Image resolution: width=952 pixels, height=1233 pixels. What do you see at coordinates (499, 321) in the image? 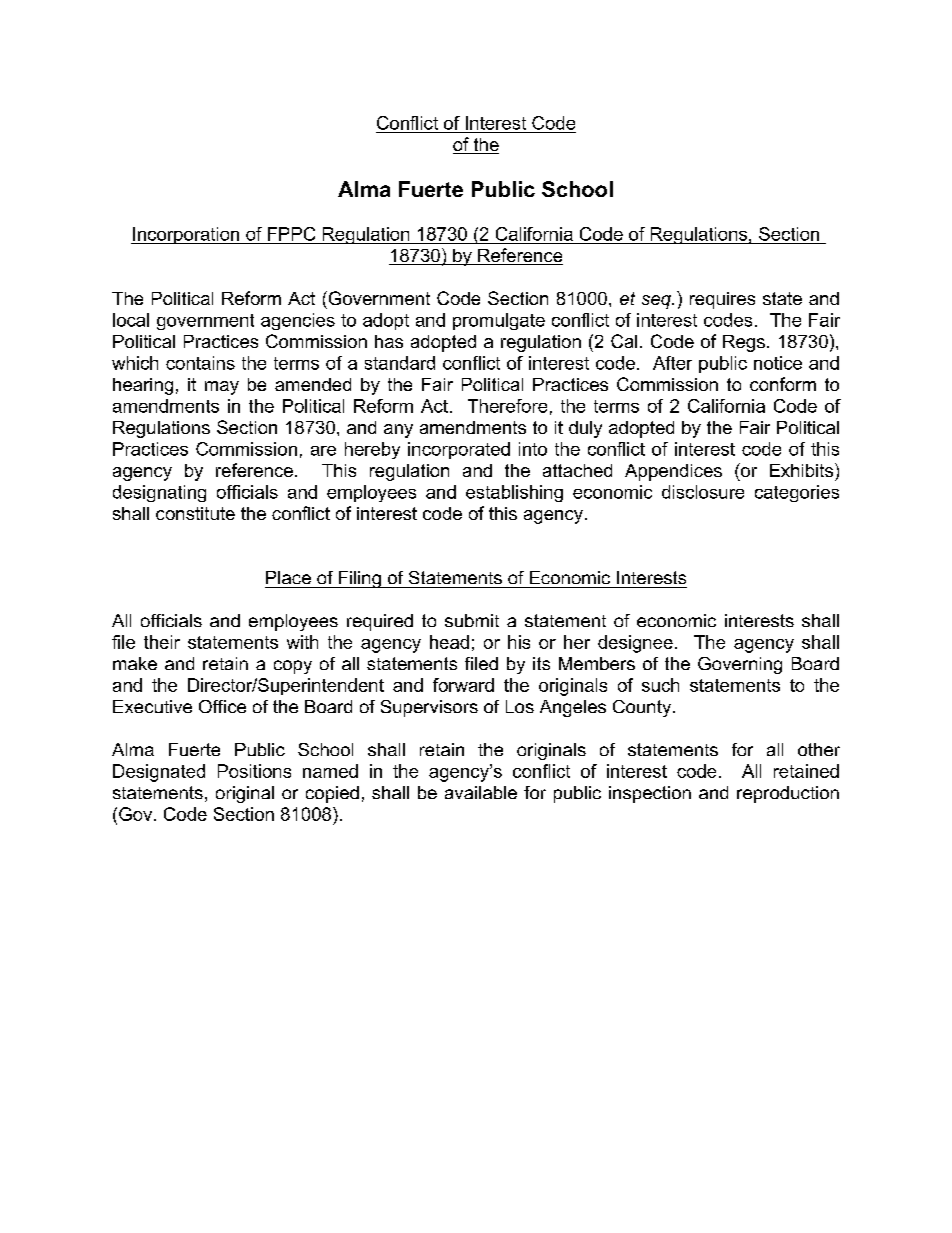
I see `promulgate` at bounding box center [499, 321].
